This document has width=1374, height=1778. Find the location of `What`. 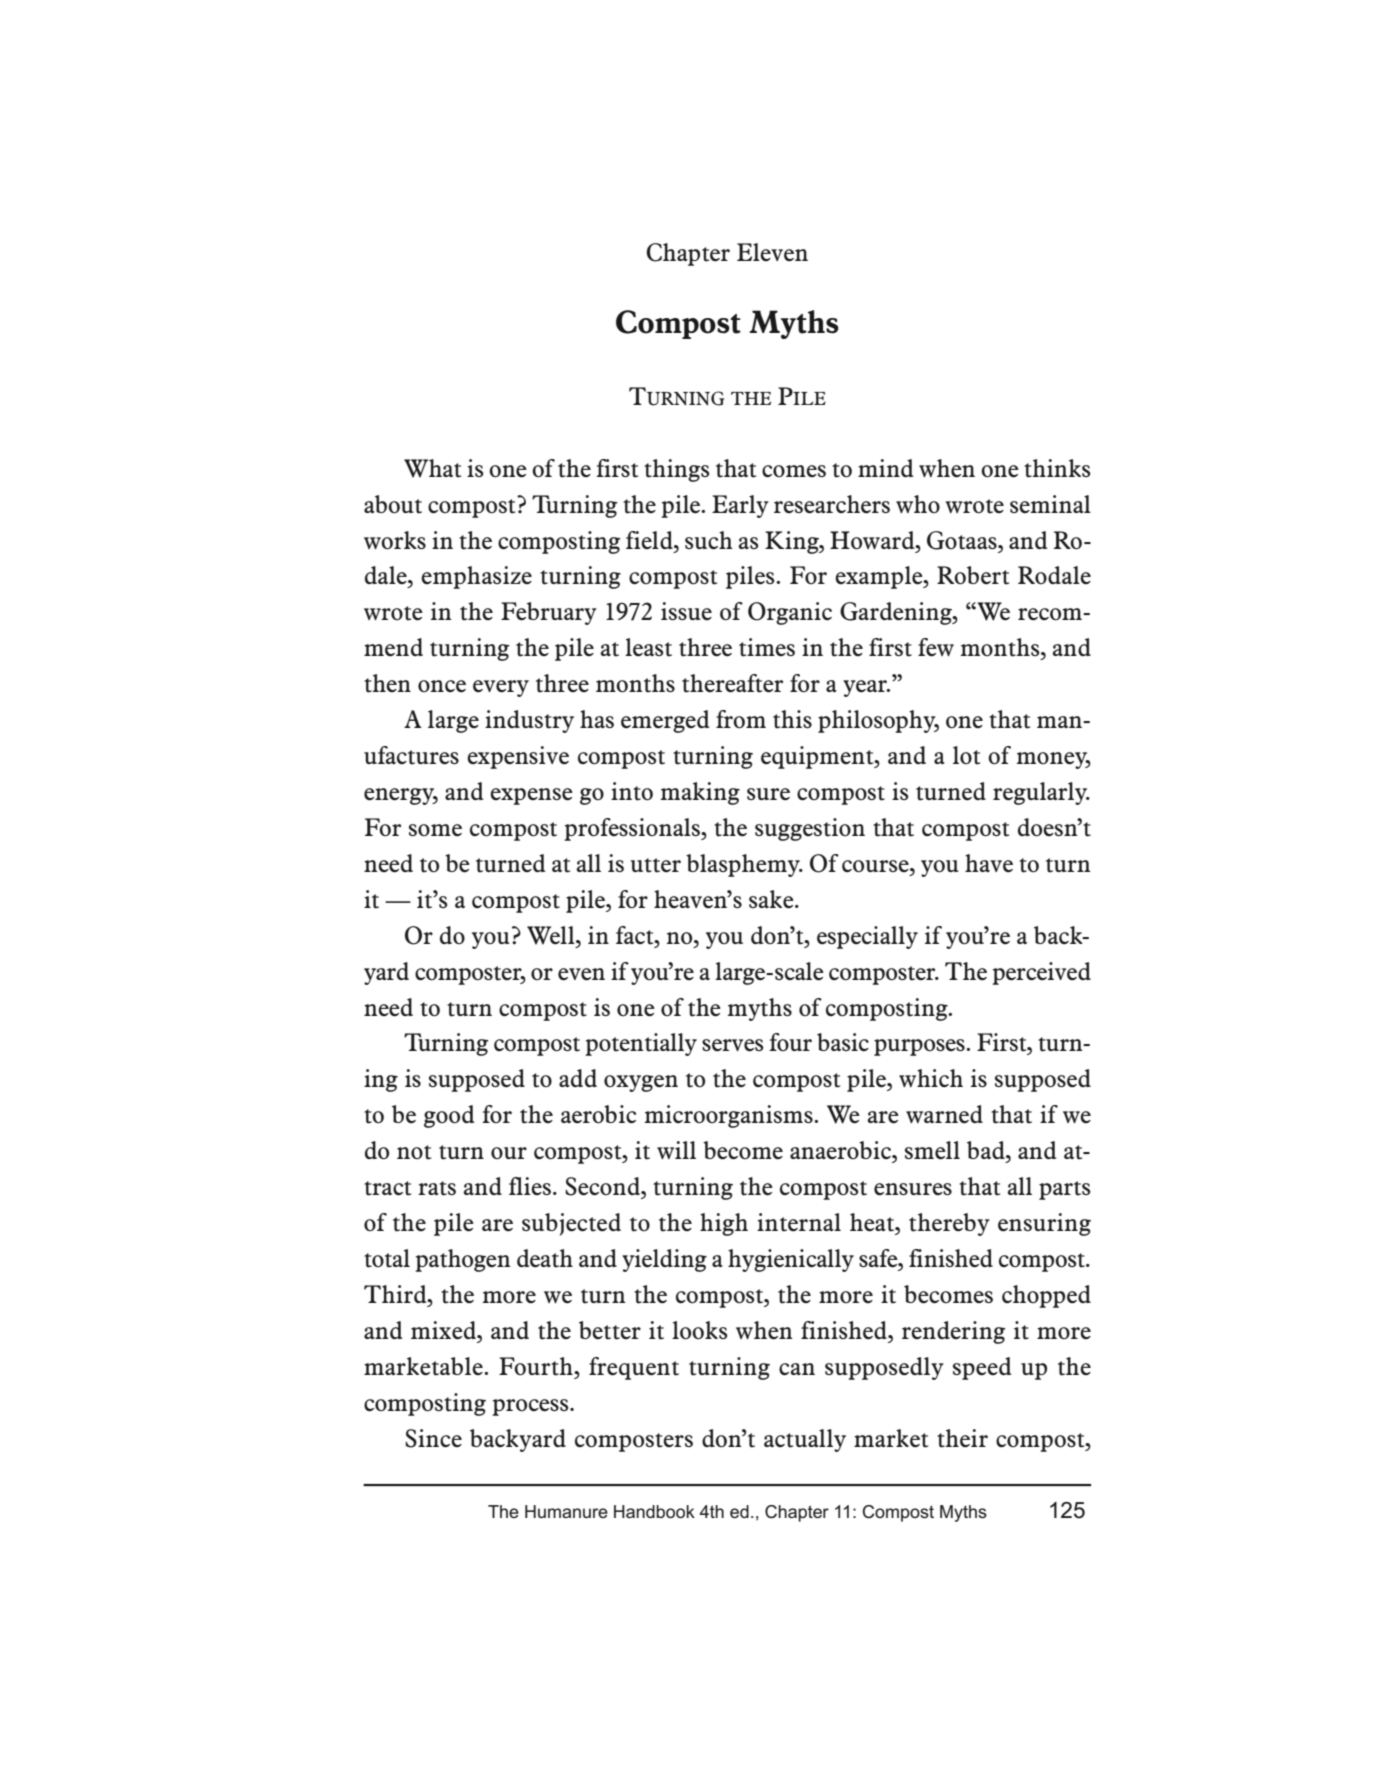

What is located at coordinates (432, 468).
